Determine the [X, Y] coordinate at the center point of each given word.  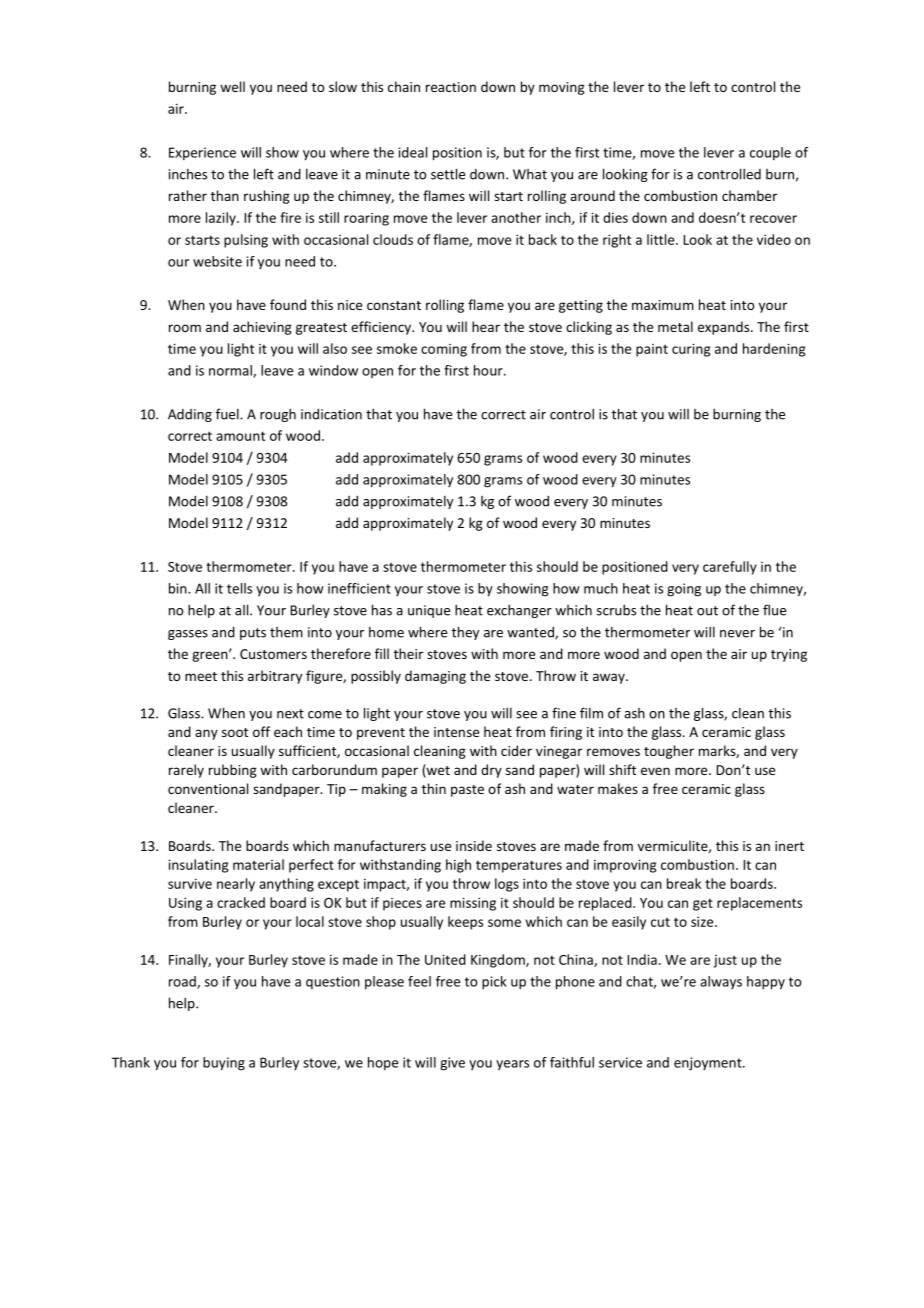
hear [486, 326]
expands [725, 328]
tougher [669, 752]
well [232, 86]
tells [239, 588]
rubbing [233, 771]
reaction [451, 87]
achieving [262, 328]
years [512, 1065]
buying [224, 1064]
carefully [730, 568]
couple [770, 153]
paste [467, 791]
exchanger [519, 611]
